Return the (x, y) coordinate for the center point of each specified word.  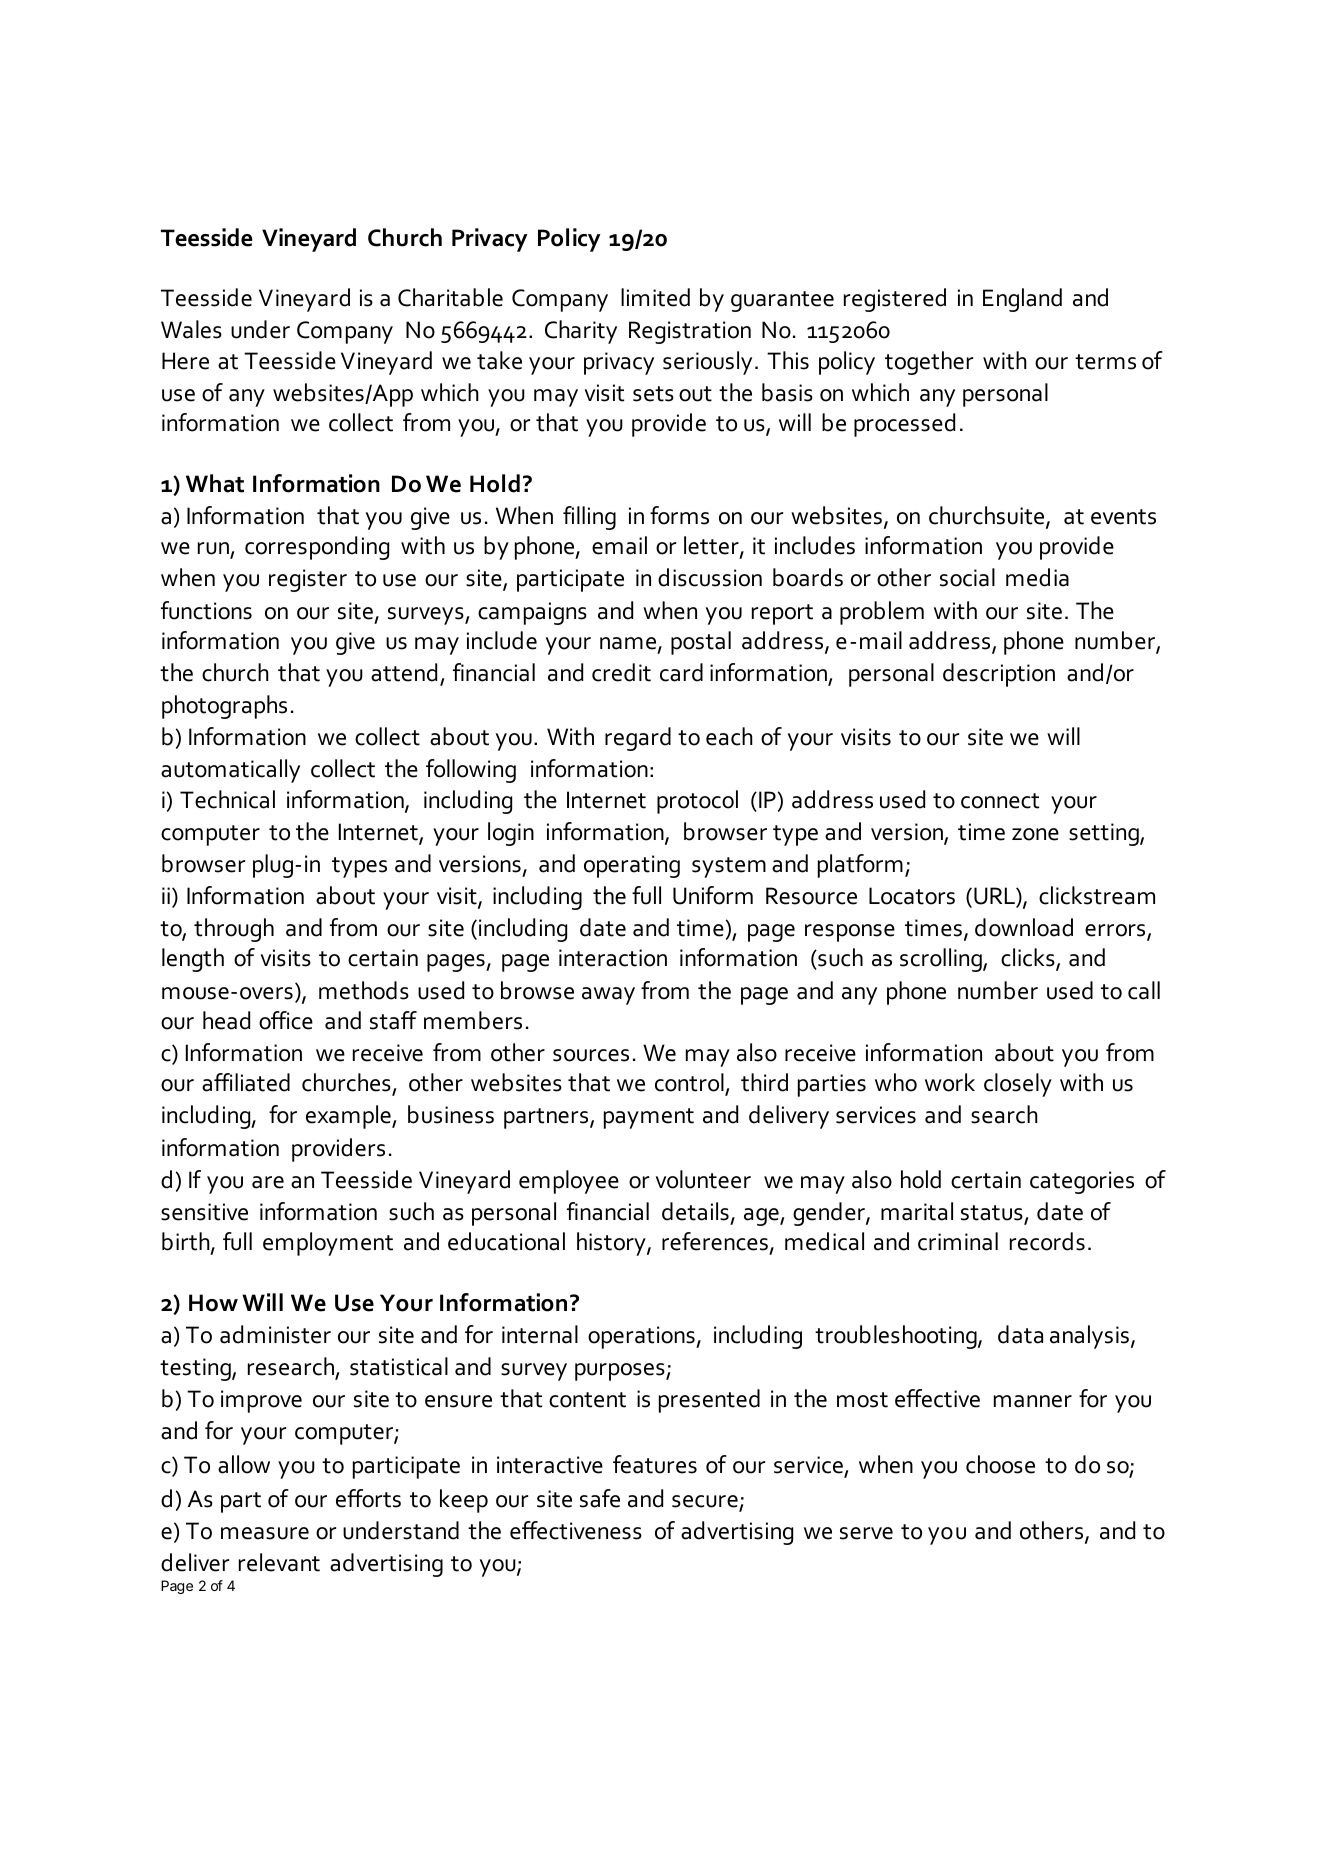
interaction (613, 958)
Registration (690, 332)
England (1022, 300)
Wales (191, 329)
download (1024, 927)
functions (206, 610)
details (695, 1211)
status (992, 1213)
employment (328, 1244)
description (999, 675)
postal (701, 643)
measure (265, 1533)
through (234, 930)
